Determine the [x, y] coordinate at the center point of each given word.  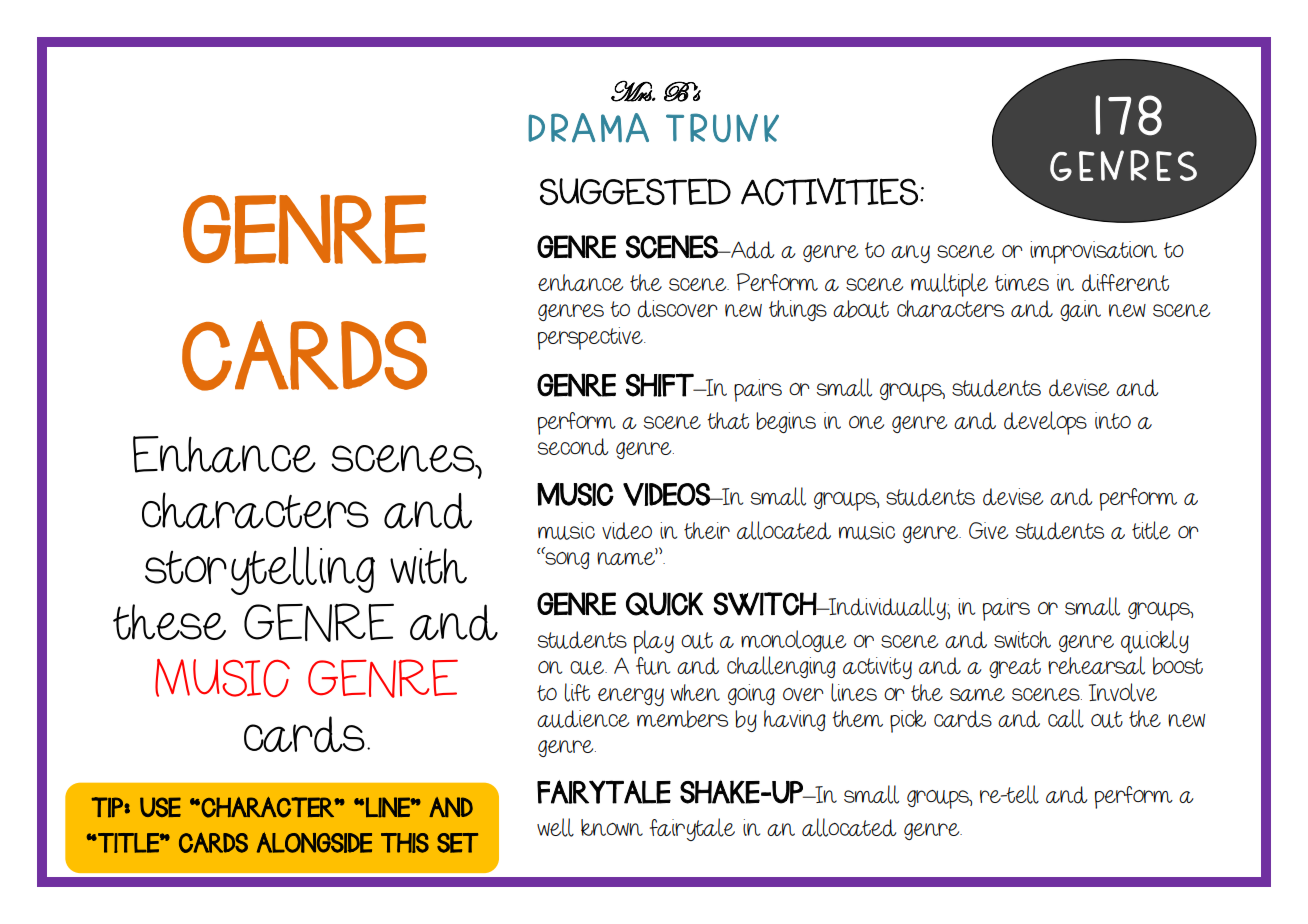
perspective [591, 338]
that [728, 420]
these [169, 622]
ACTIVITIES [829, 192]
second [573, 447]
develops [1045, 423]
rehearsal [1096, 665]
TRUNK [722, 127]
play [654, 642]
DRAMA [588, 128]
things [798, 310]
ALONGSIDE [314, 842]
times [1022, 282]
